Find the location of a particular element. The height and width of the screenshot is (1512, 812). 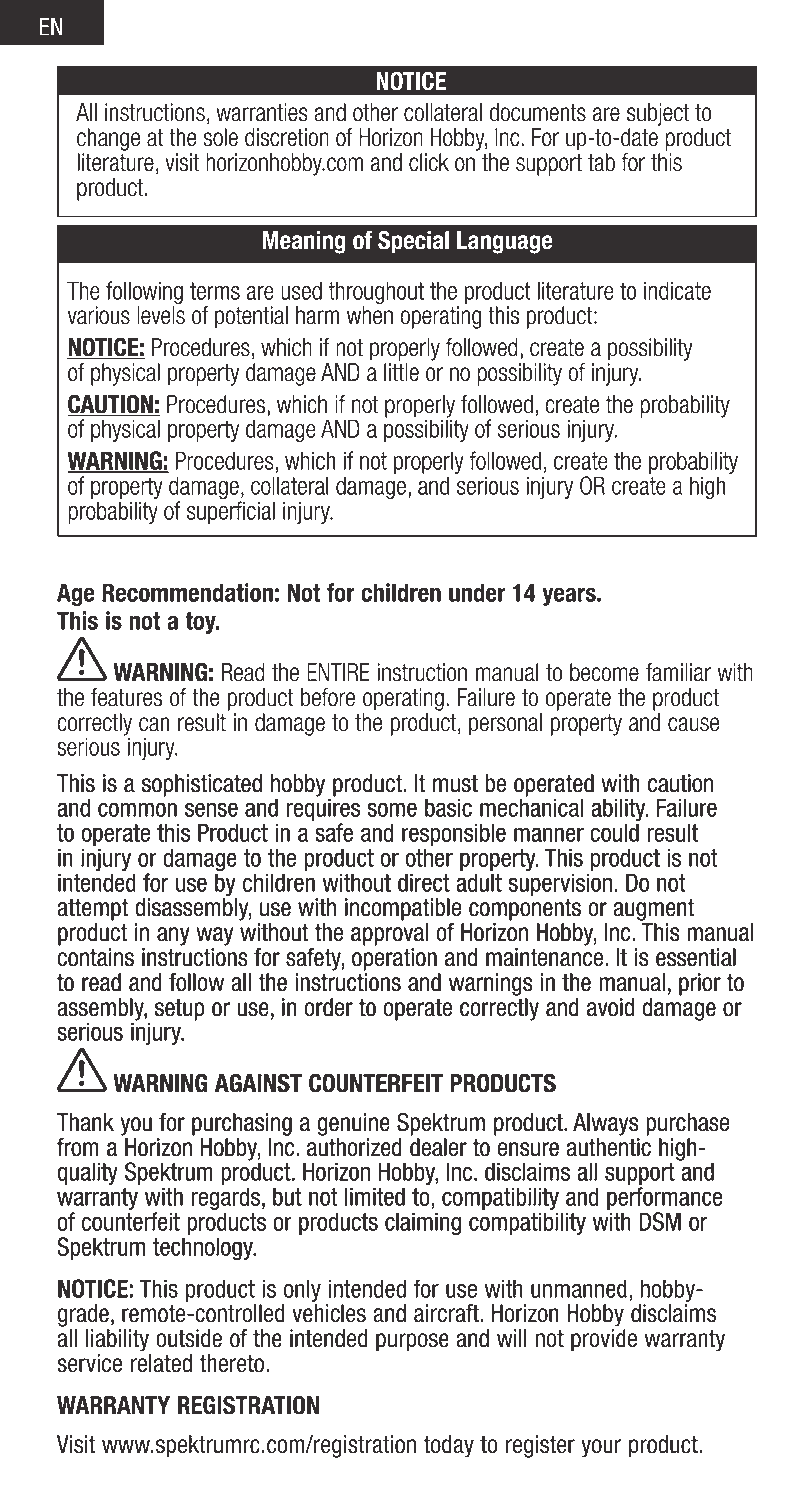

change is located at coordinates (108, 139).
